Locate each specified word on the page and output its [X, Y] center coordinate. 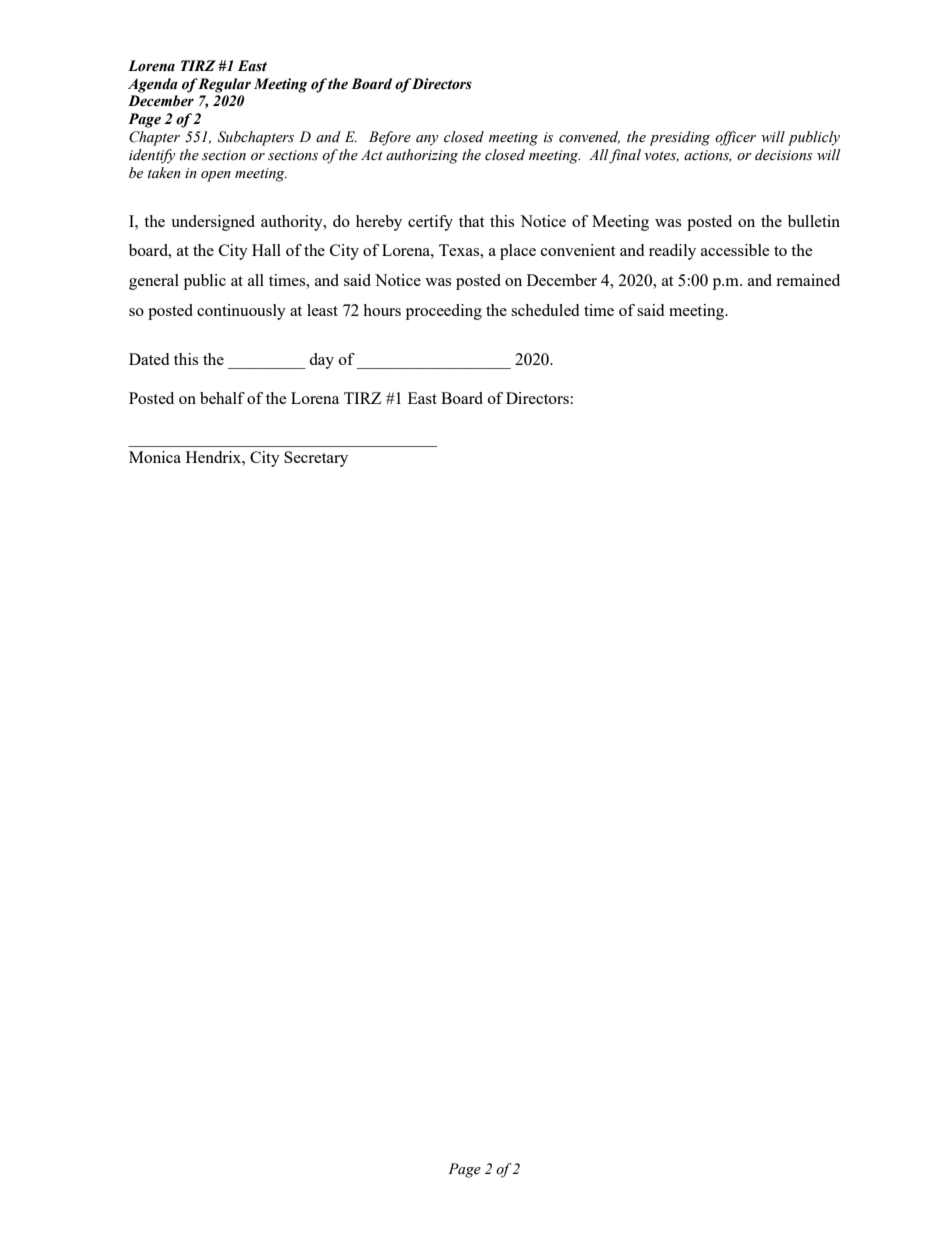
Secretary [316, 459]
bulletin [814, 221]
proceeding [444, 312]
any [427, 140]
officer [735, 138]
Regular [224, 85]
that [471, 221]
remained [808, 280]
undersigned [213, 223]
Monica [155, 457]
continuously [241, 312]
